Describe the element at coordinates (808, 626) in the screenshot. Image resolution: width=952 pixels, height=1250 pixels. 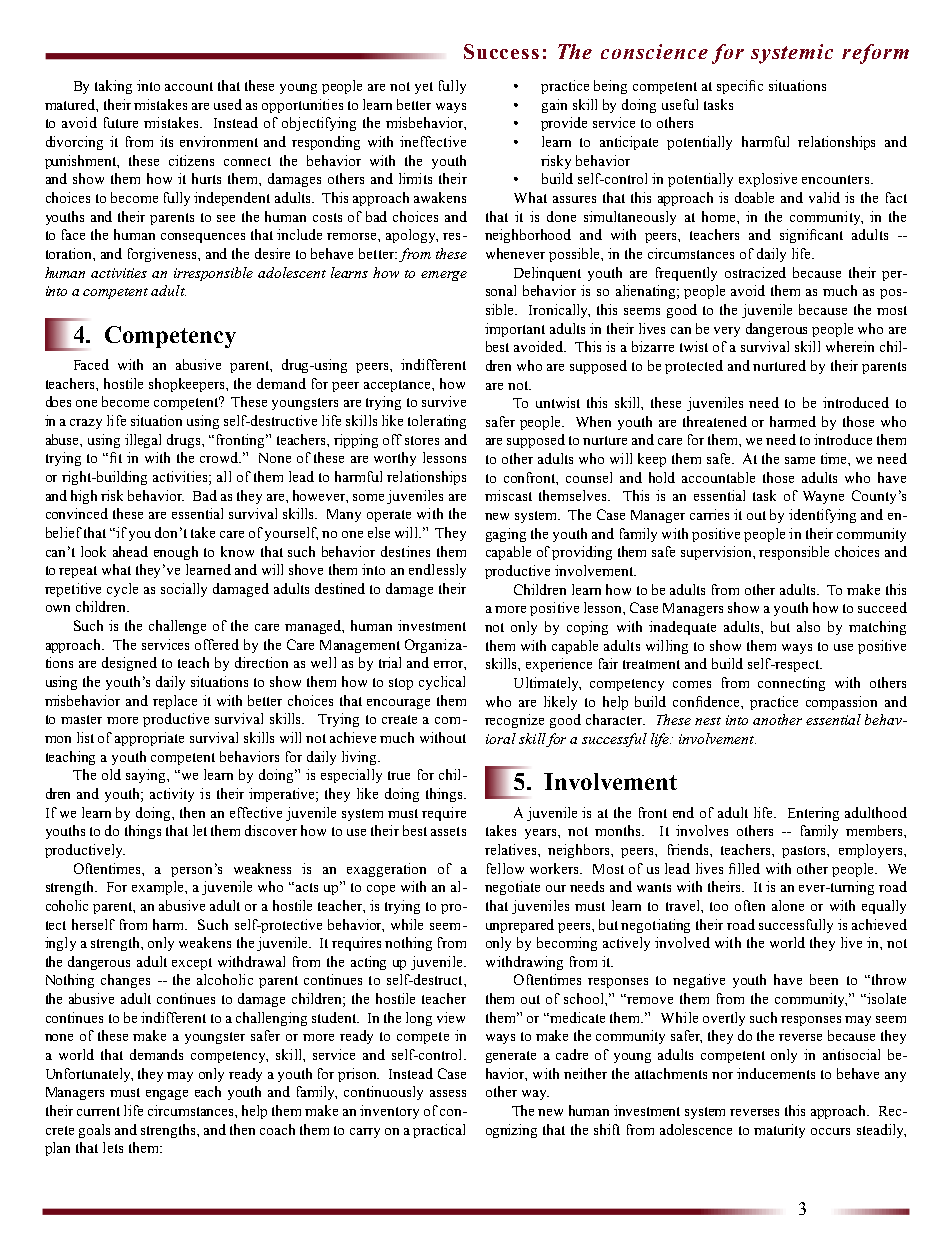
I see `also` at that location.
